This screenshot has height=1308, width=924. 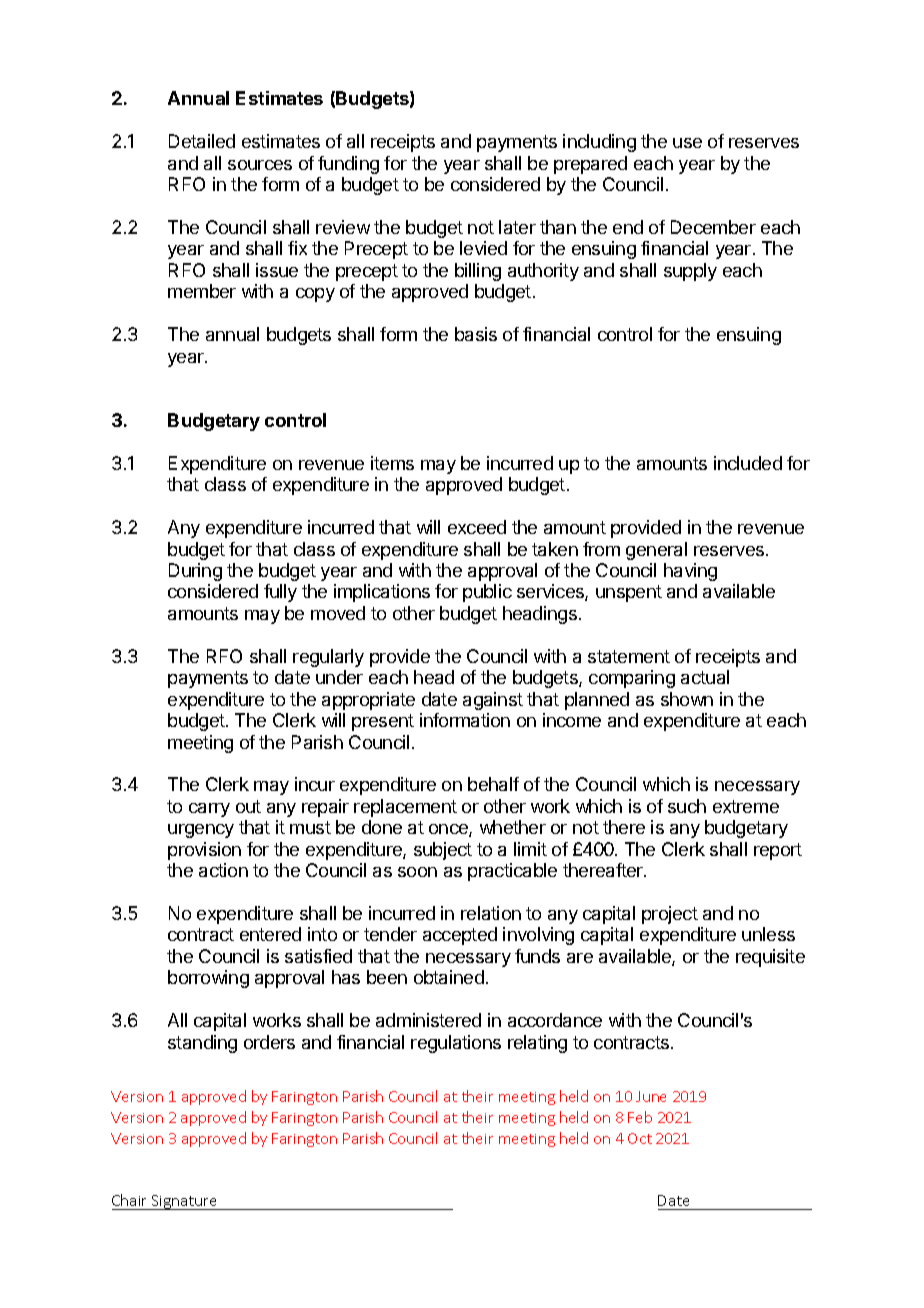 I want to click on later, so click(x=517, y=227).
